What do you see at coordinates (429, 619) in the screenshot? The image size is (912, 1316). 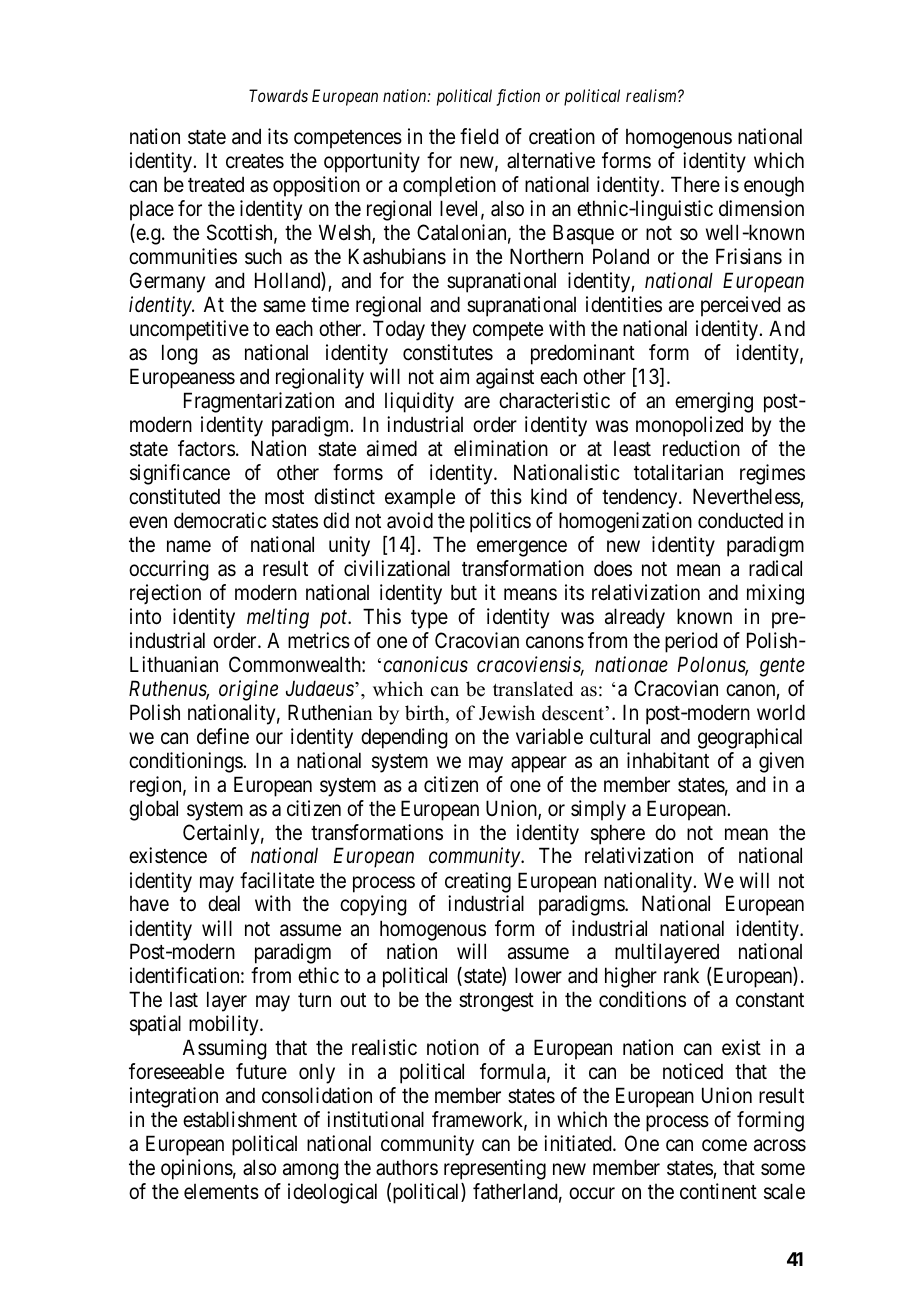 I see `type` at bounding box center [429, 619].
